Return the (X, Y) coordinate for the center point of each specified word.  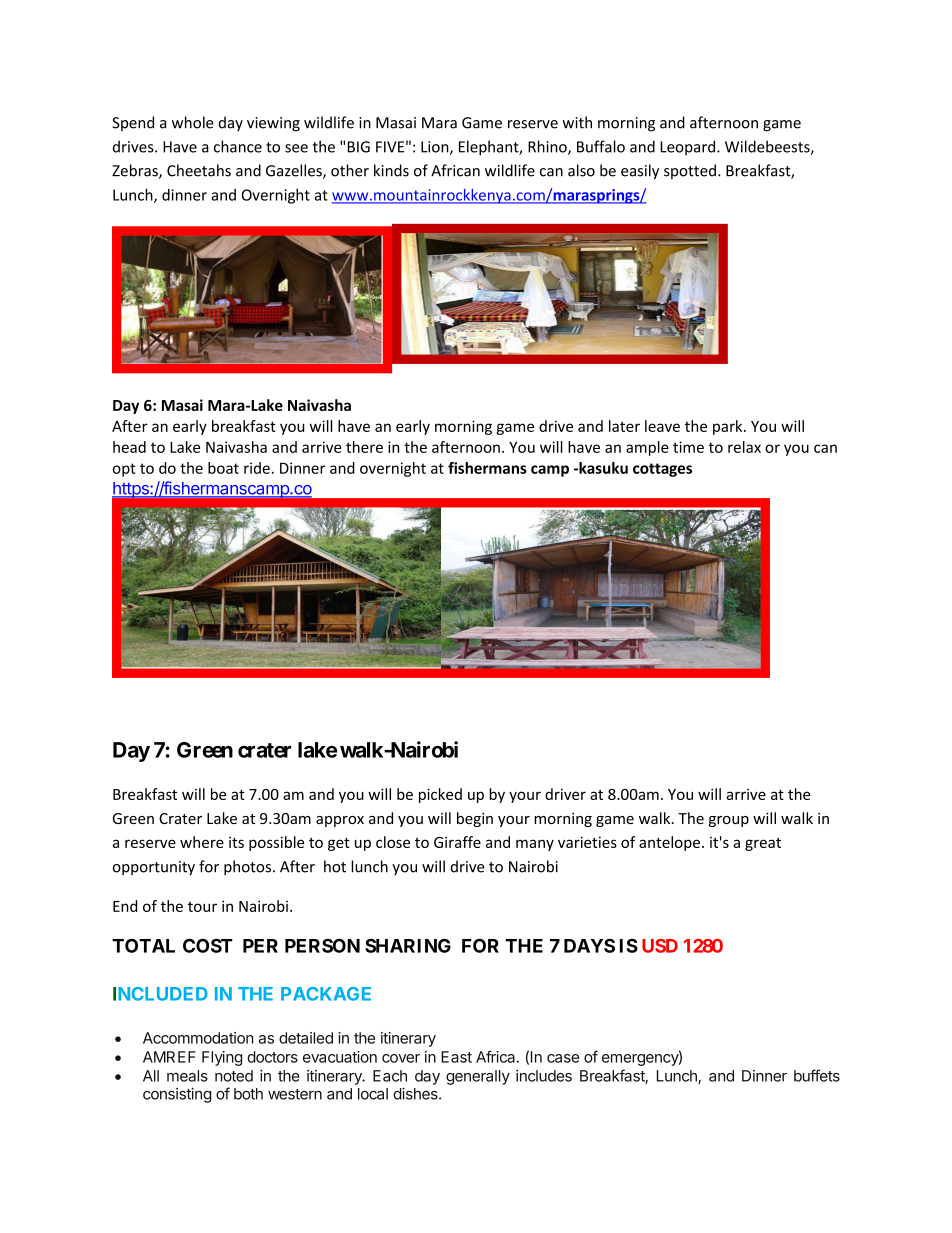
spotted (690, 171)
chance (238, 146)
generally (478, 1077)
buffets (817, 1075)
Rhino (548, 147)
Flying (222, 1058)
